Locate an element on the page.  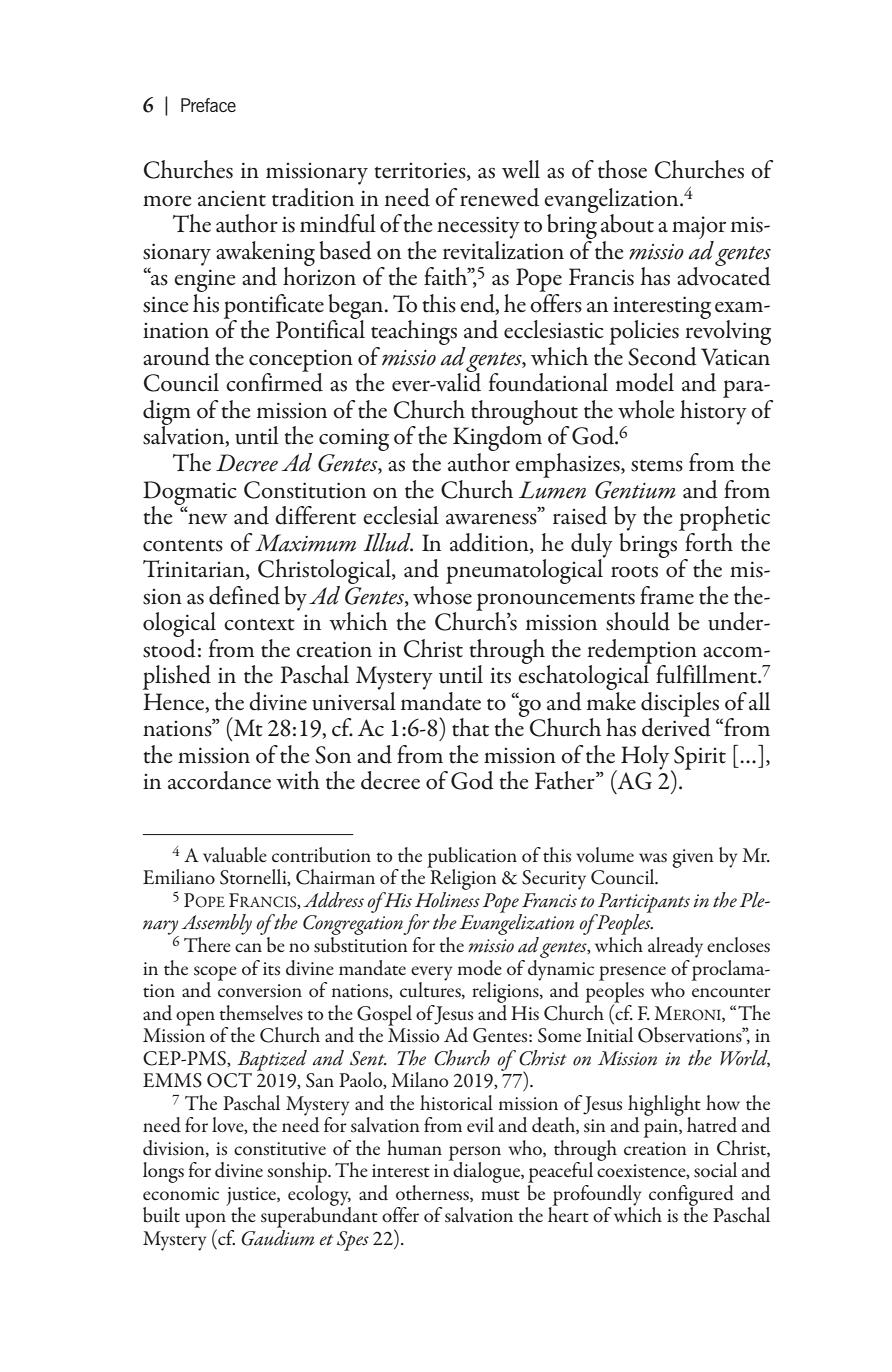
those is located at coordinates (622, 169).
